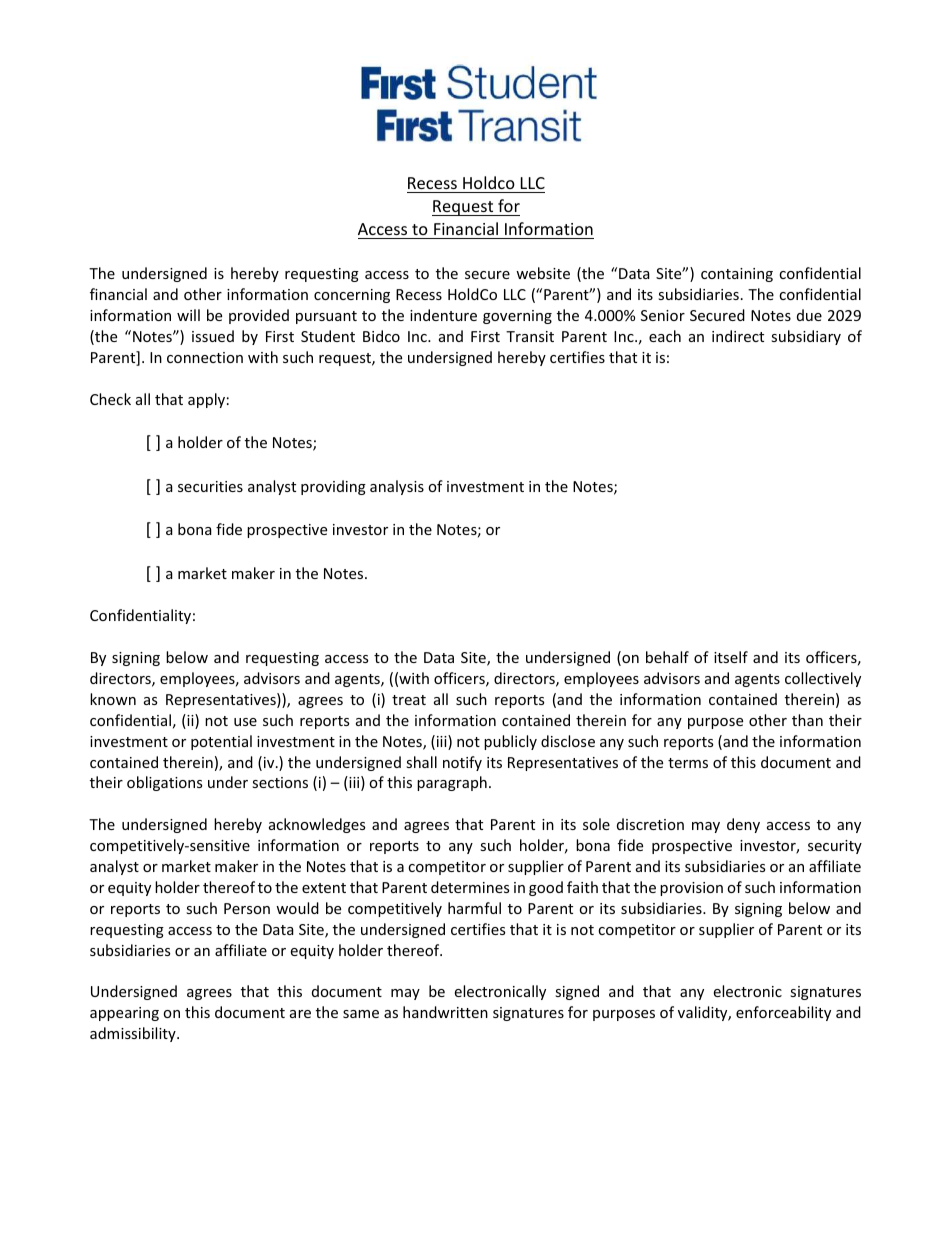  What do you see at coordinates (731, 657) in the screenshot?
I see `itself` at bounding box center [731, 657].
